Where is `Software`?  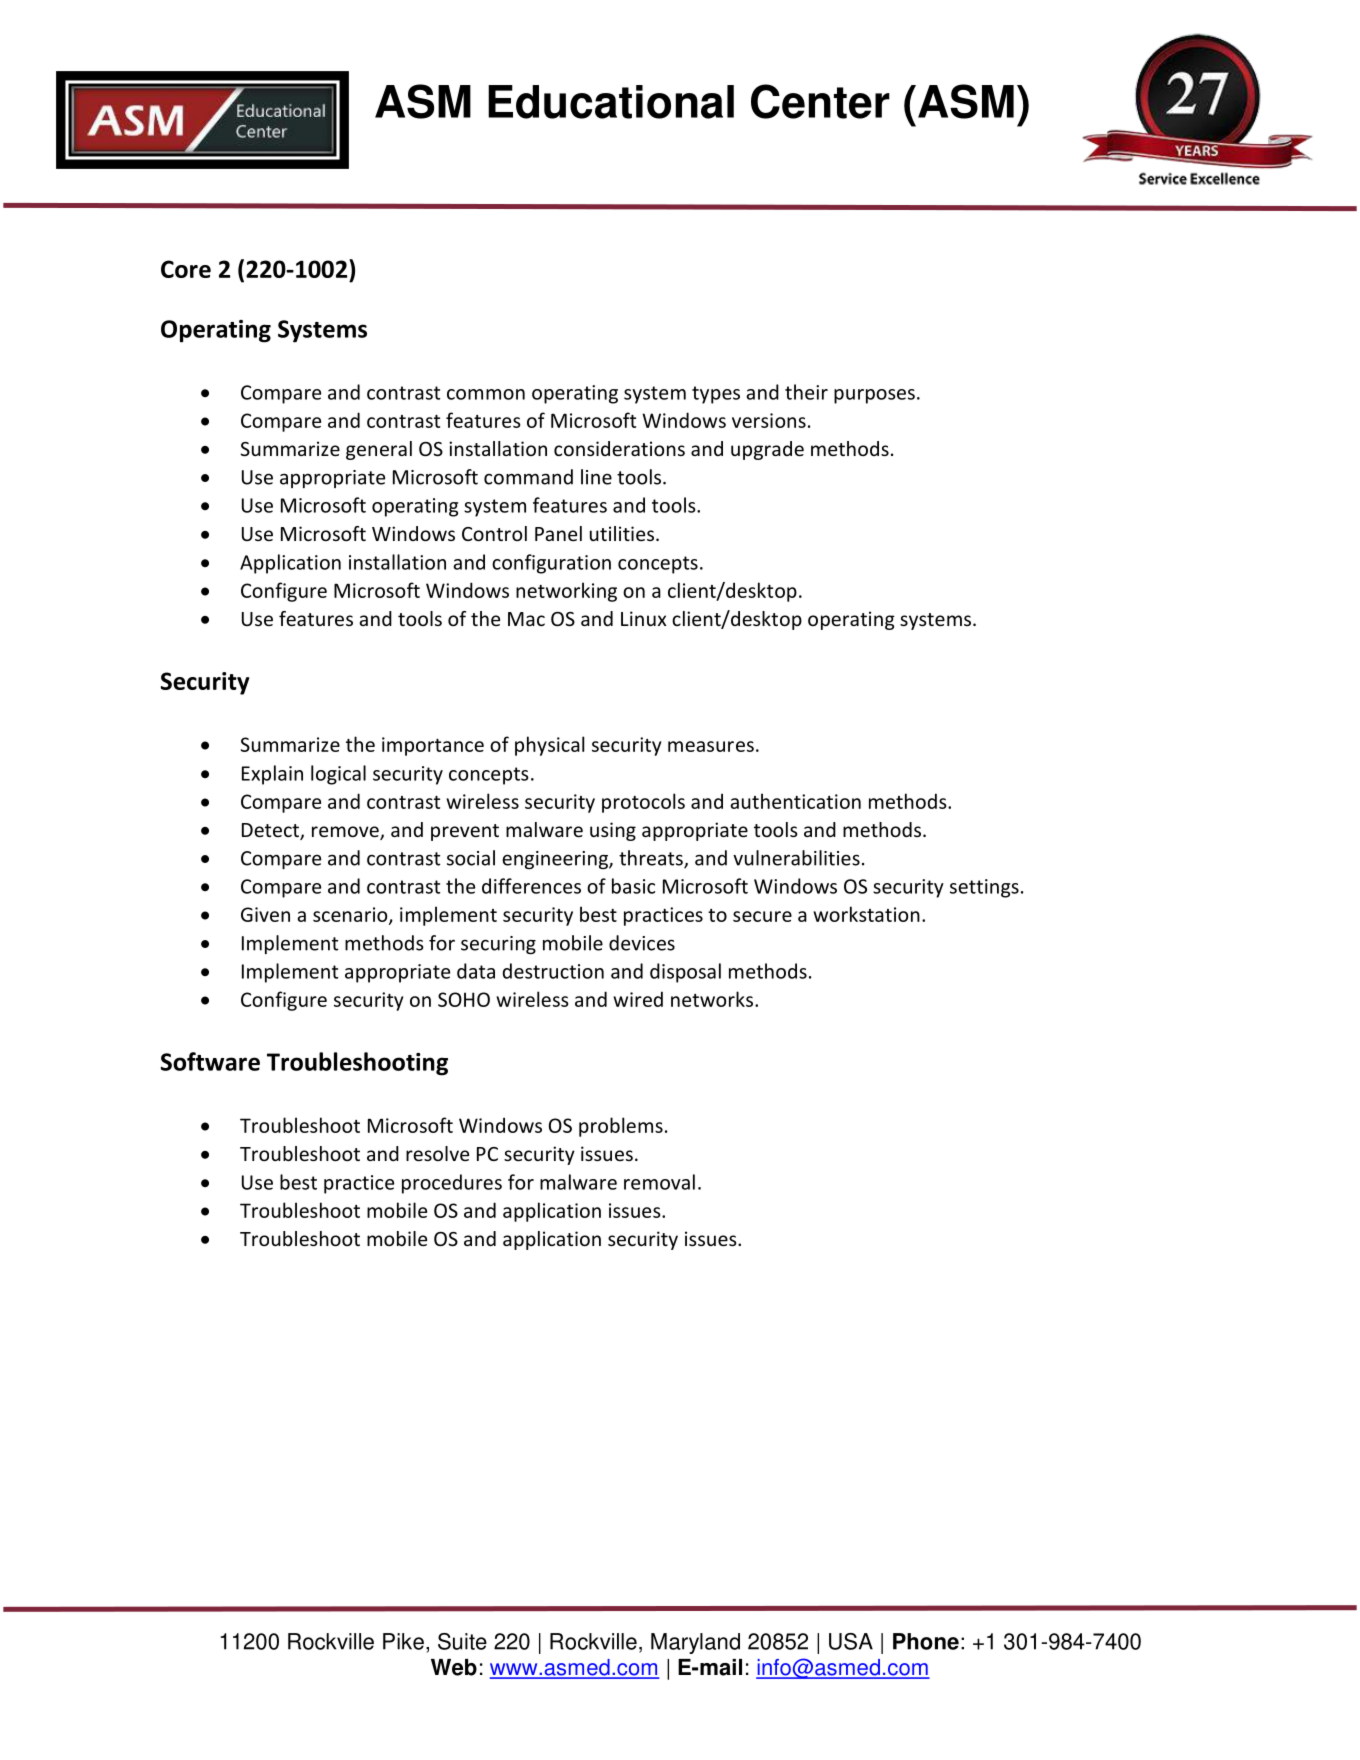
Software is located at coordinates (210, 1061).
